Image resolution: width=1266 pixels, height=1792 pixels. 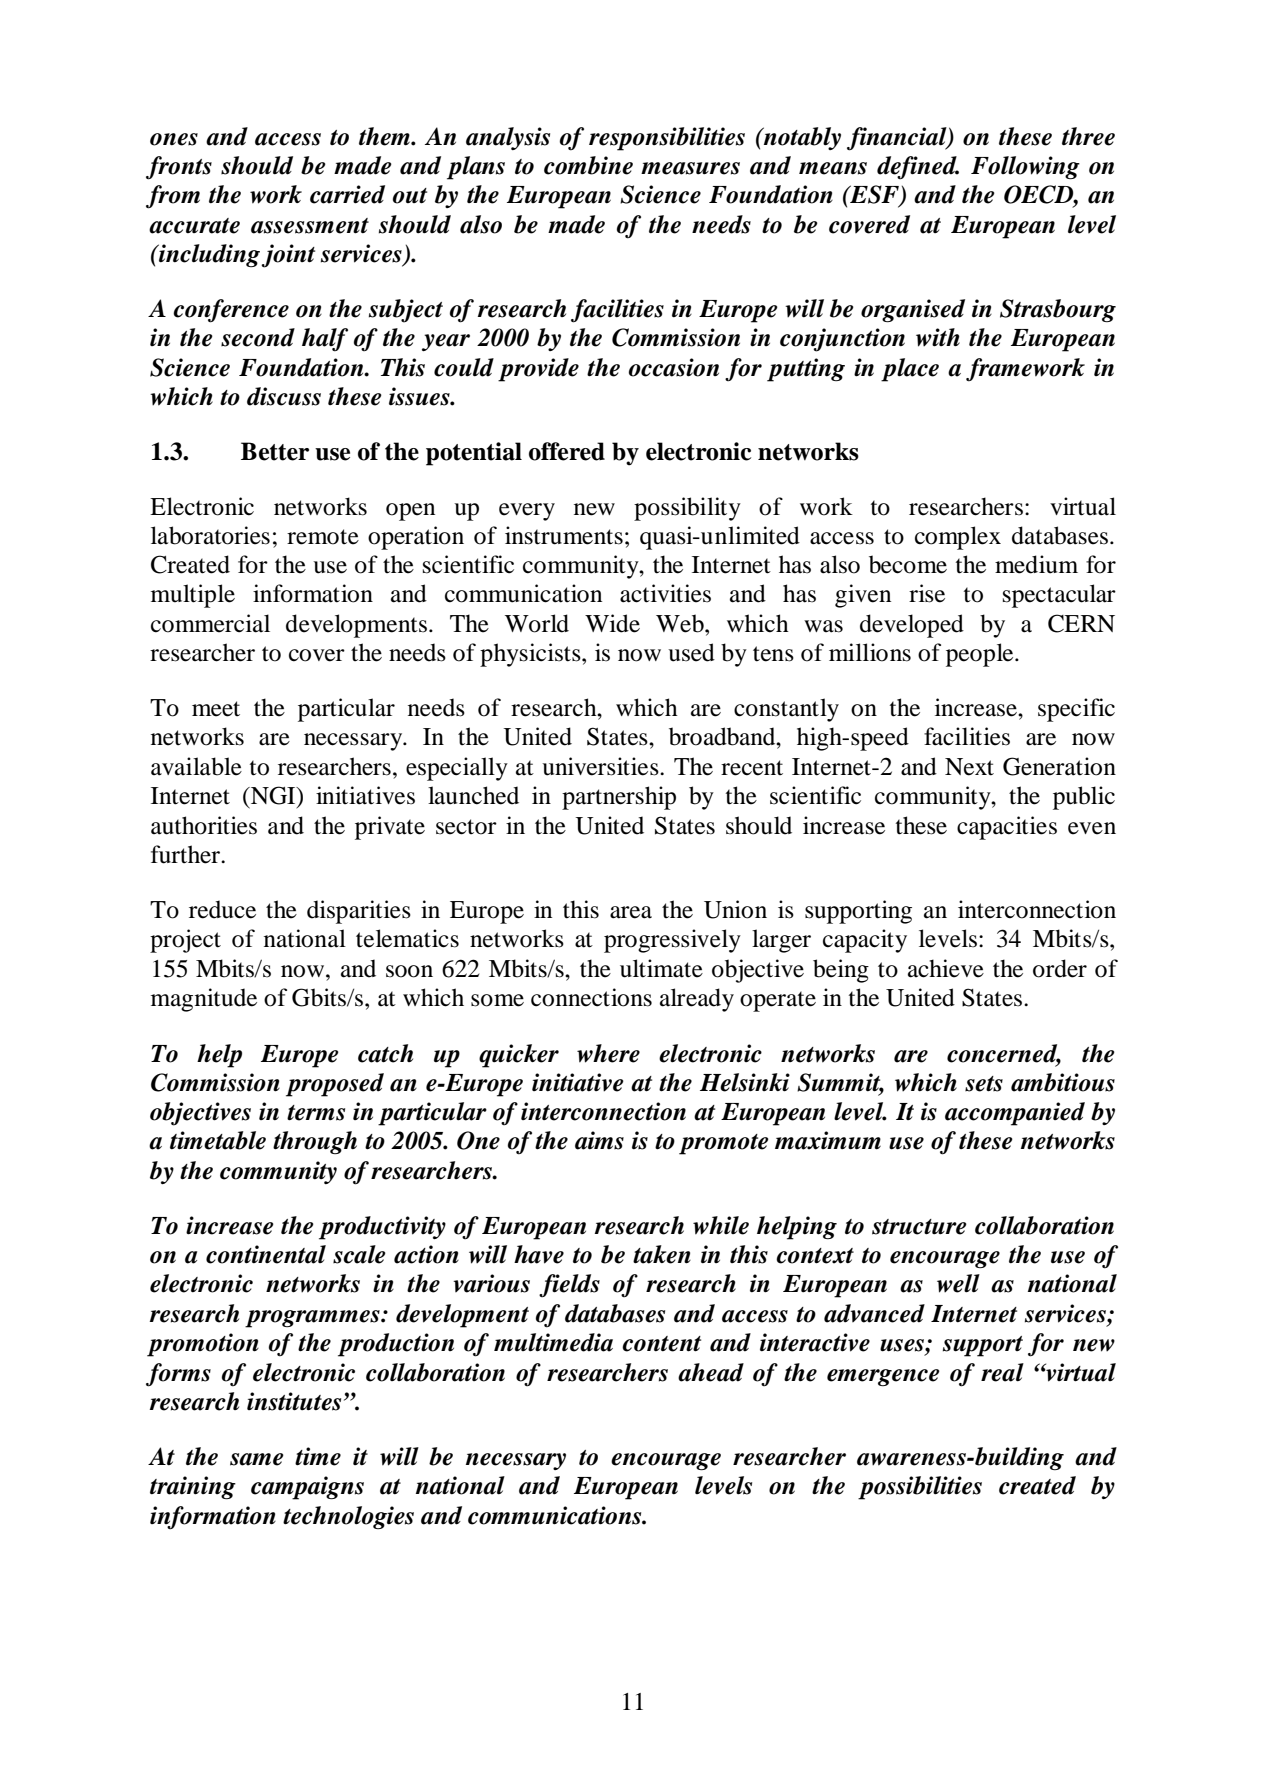 What do you see at coordinates (1025, 167) in the page?
I see `Following` at bounding box center [1025, 167].
